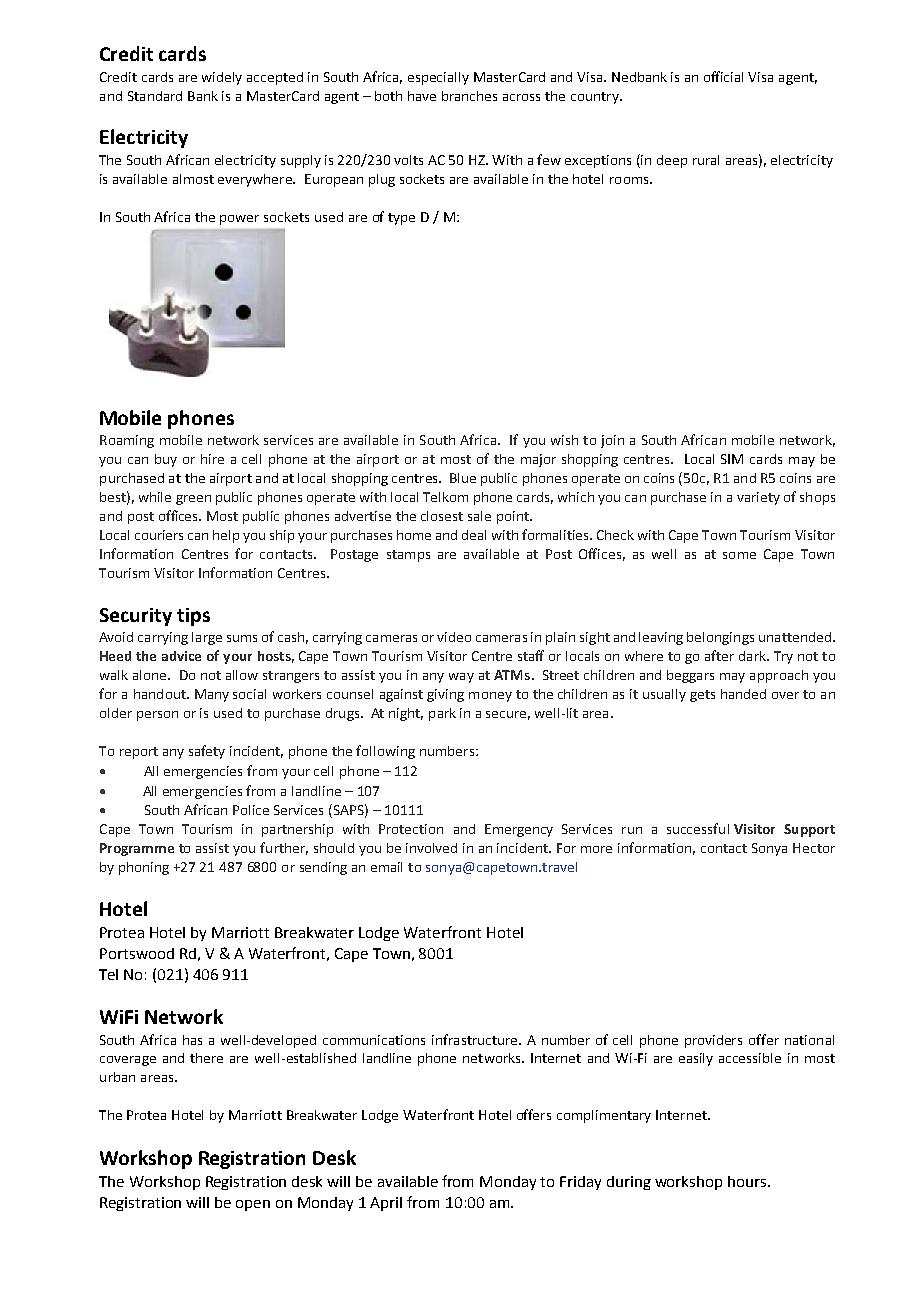 The image size is (924, 1307). I want to click on successful, so click(698, 828).
